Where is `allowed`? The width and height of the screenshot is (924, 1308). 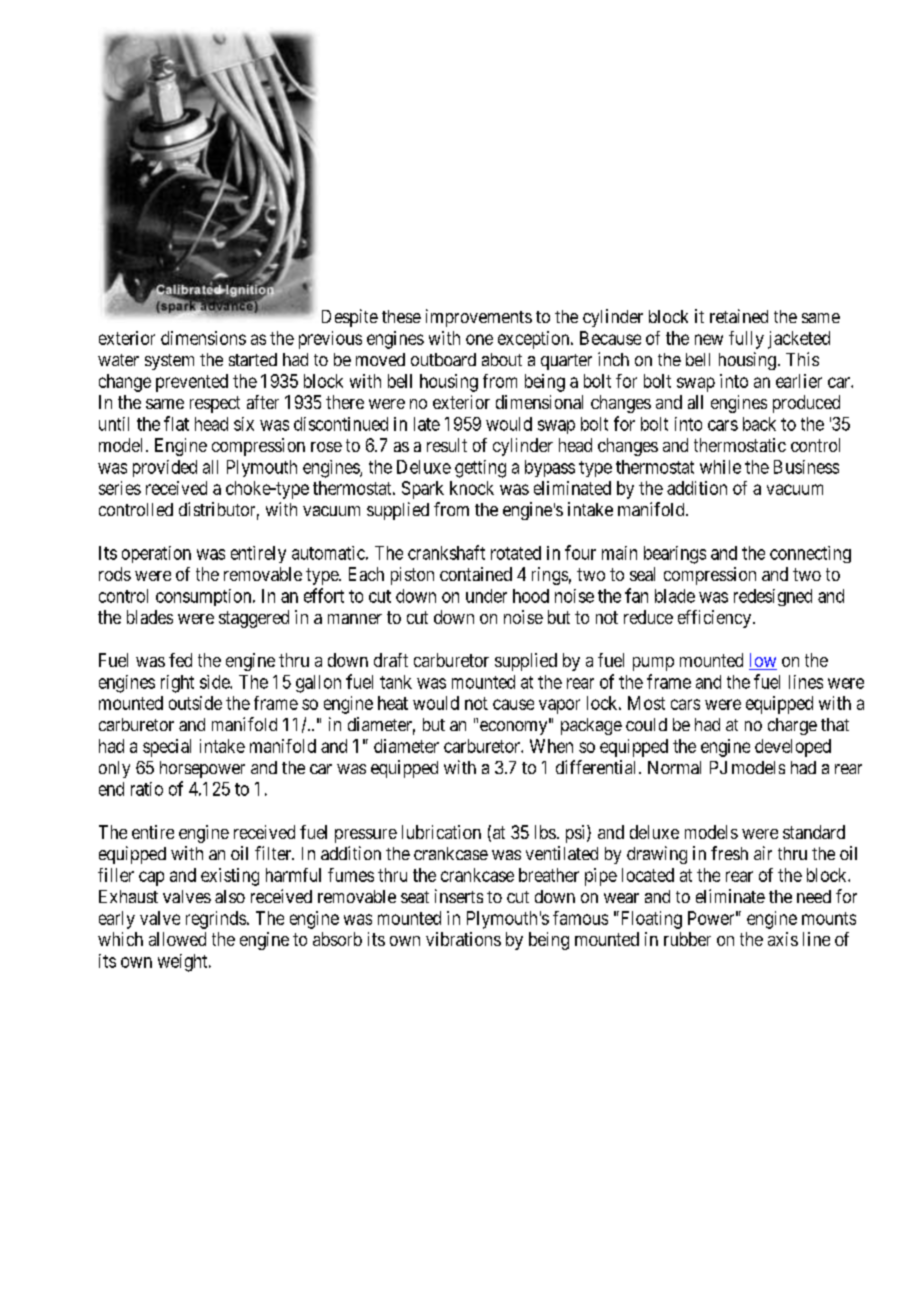 allowed is located at coordinates (177, 939).
